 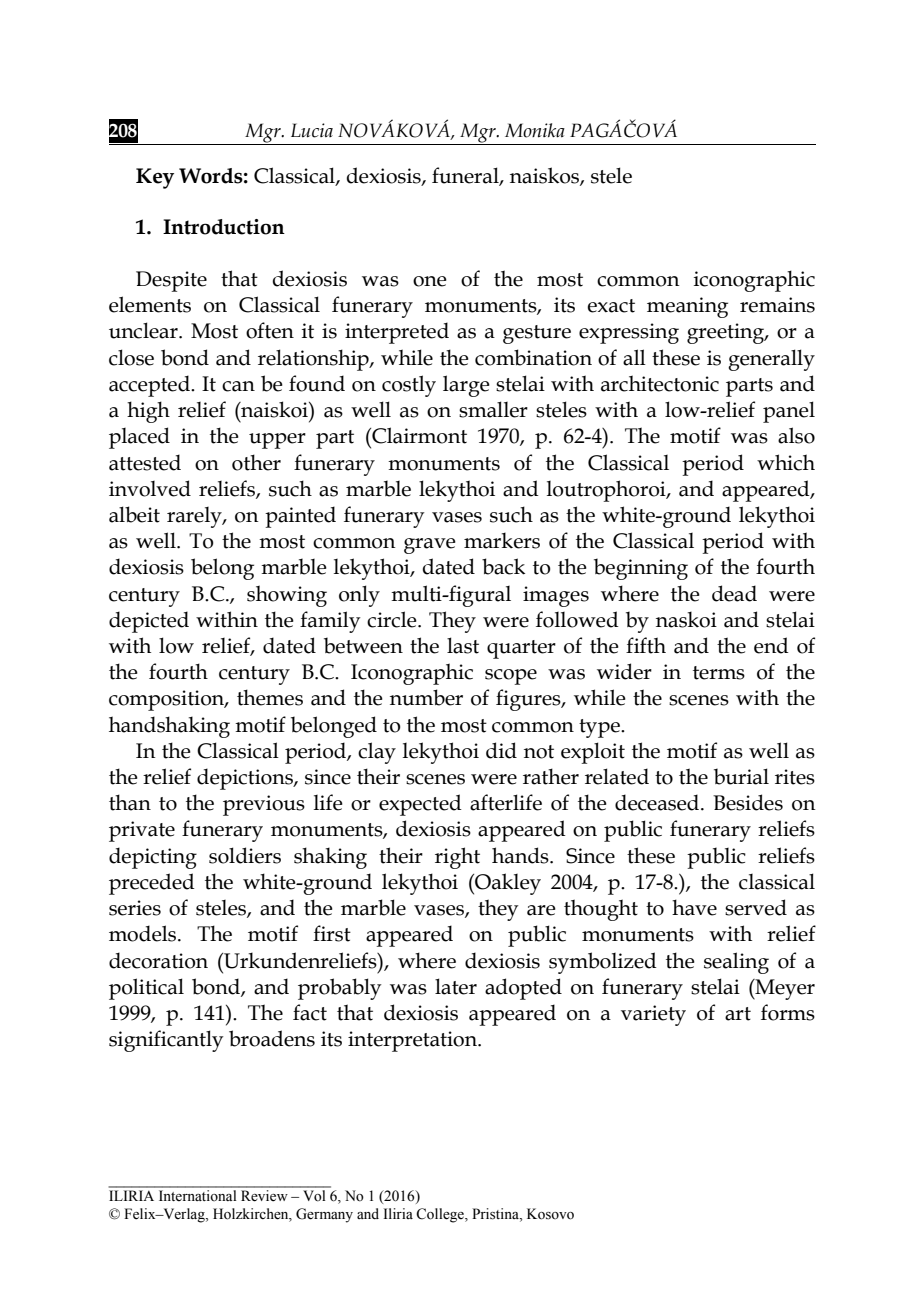 What do you see at coordinates (457, 858) in the page?
I see `right` at bounding box center [457, 858].
